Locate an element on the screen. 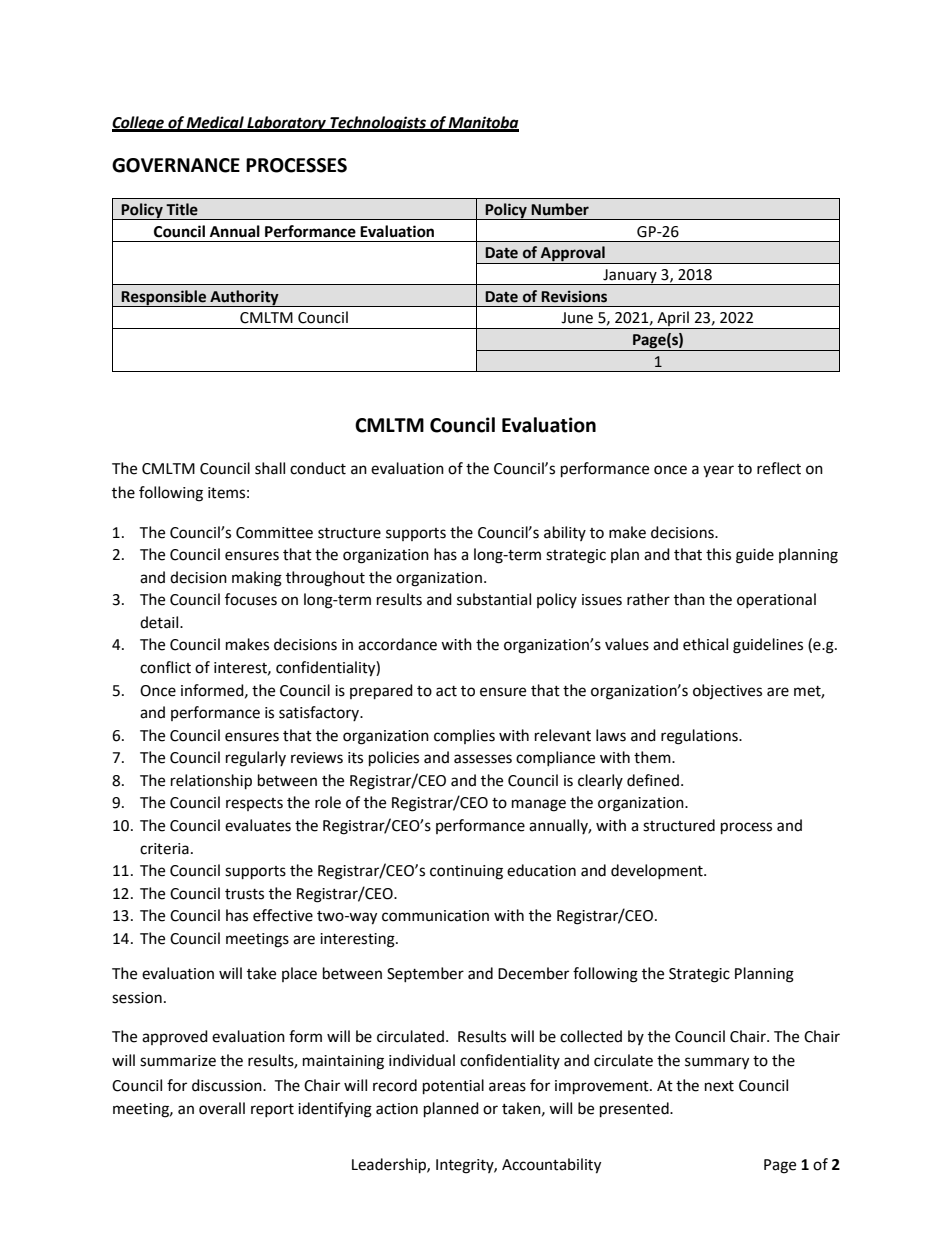 The image size is (952, 1233). Medical is located at coordinates (215, 123).
